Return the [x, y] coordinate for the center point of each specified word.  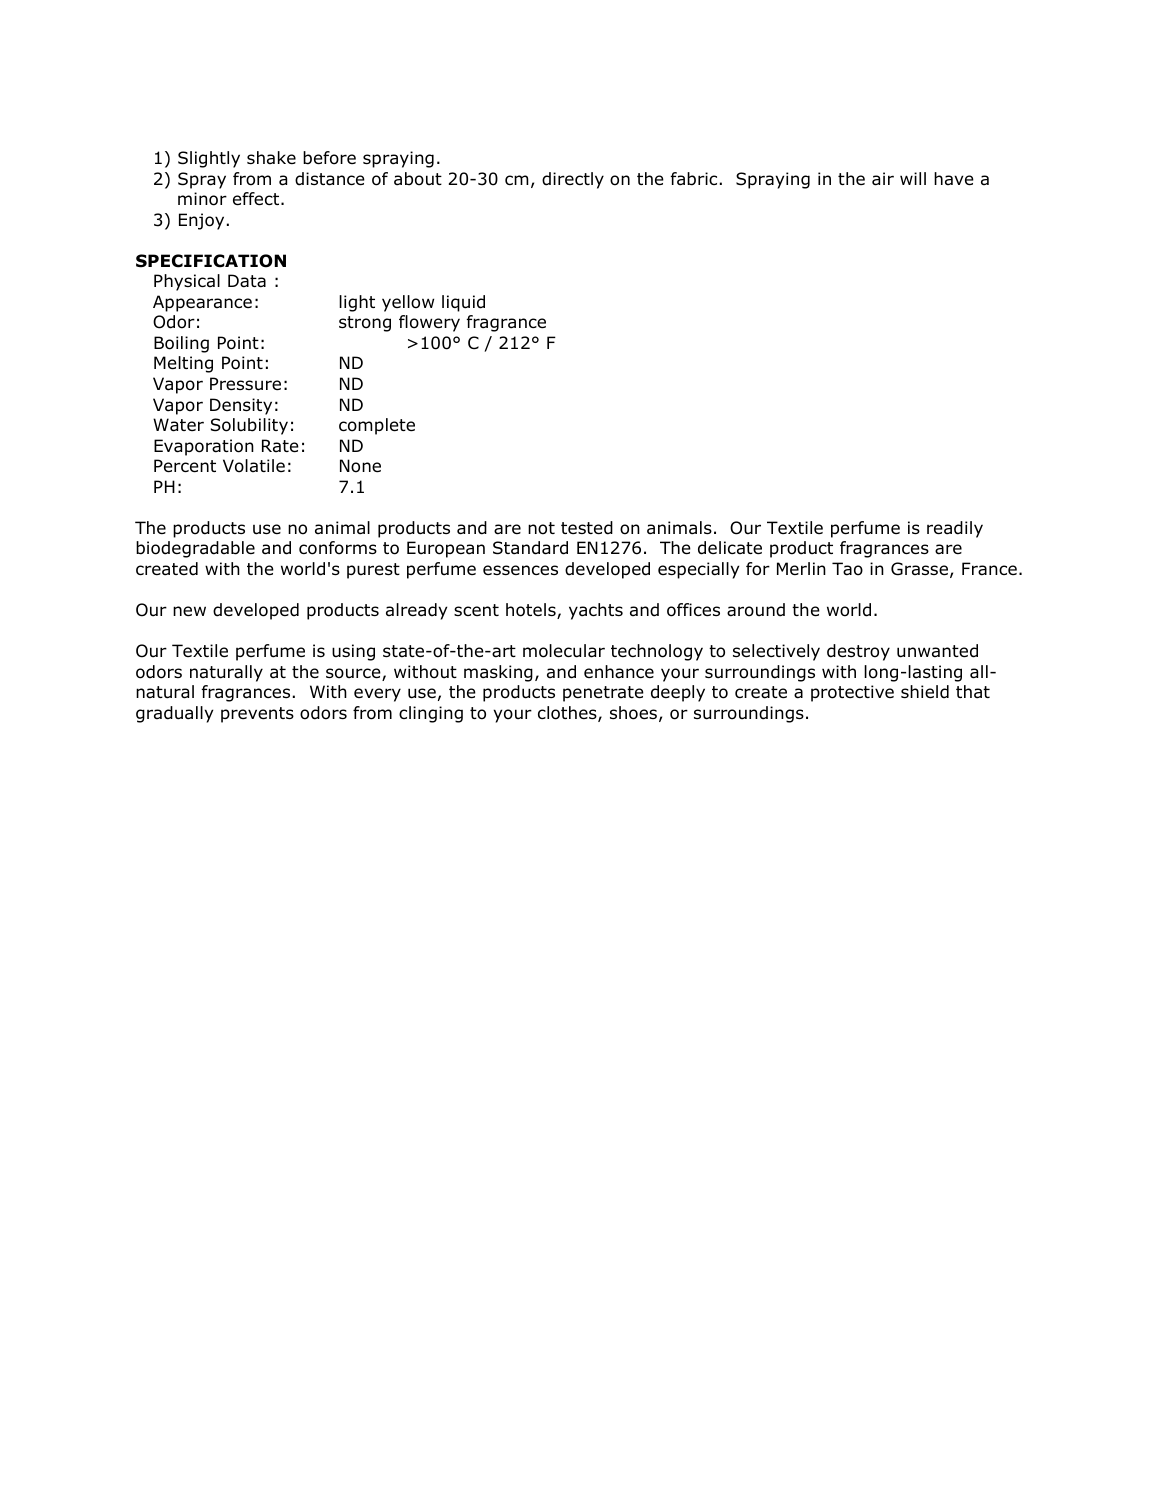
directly [573, 180]
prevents [257, 715]
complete [377, 426]
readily [955, 529]
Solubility [249, 426]
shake [271, 157]
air [883, 179]
